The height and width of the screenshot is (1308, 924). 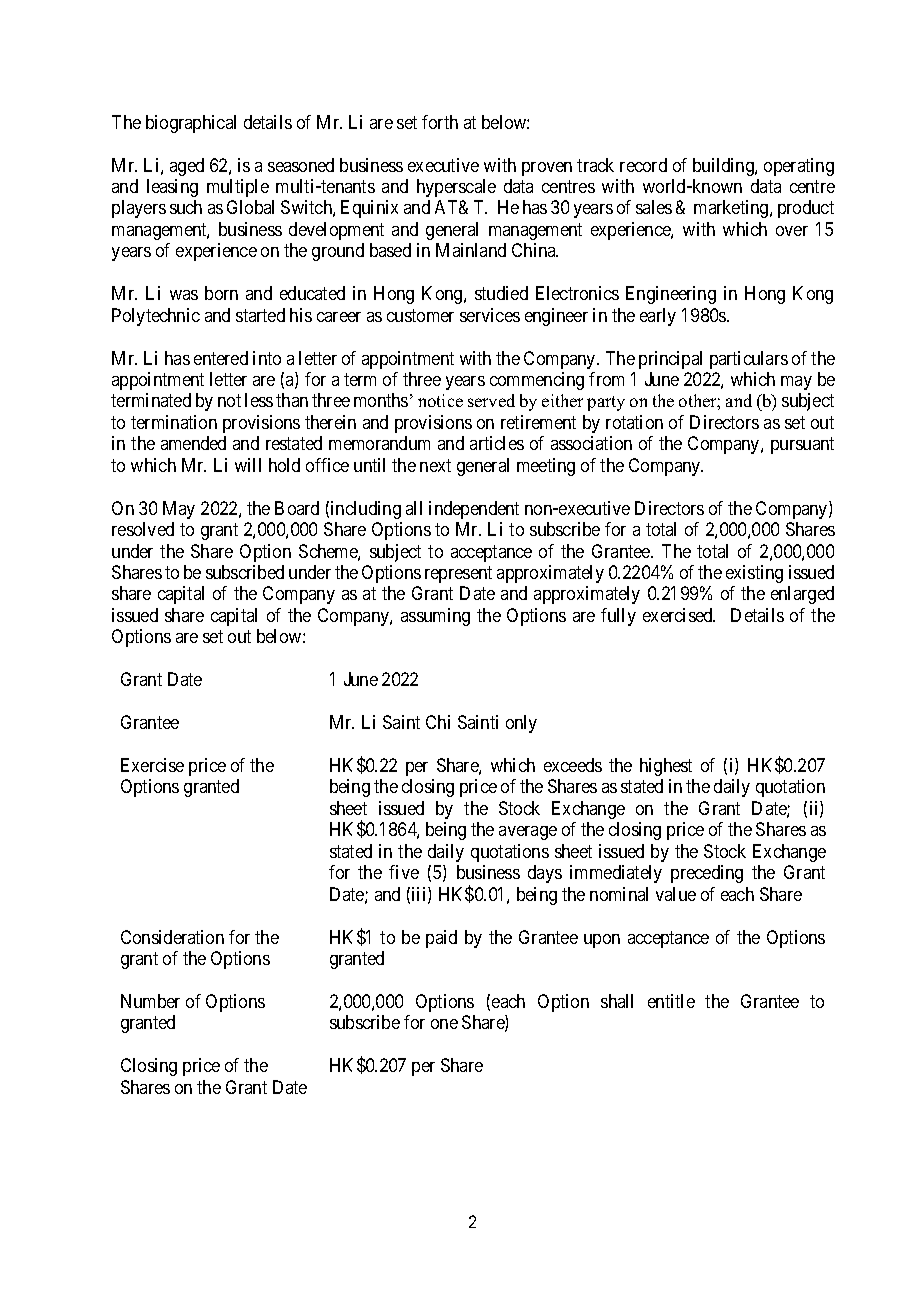 I want to click on aged, so click(x=187, y=167).
